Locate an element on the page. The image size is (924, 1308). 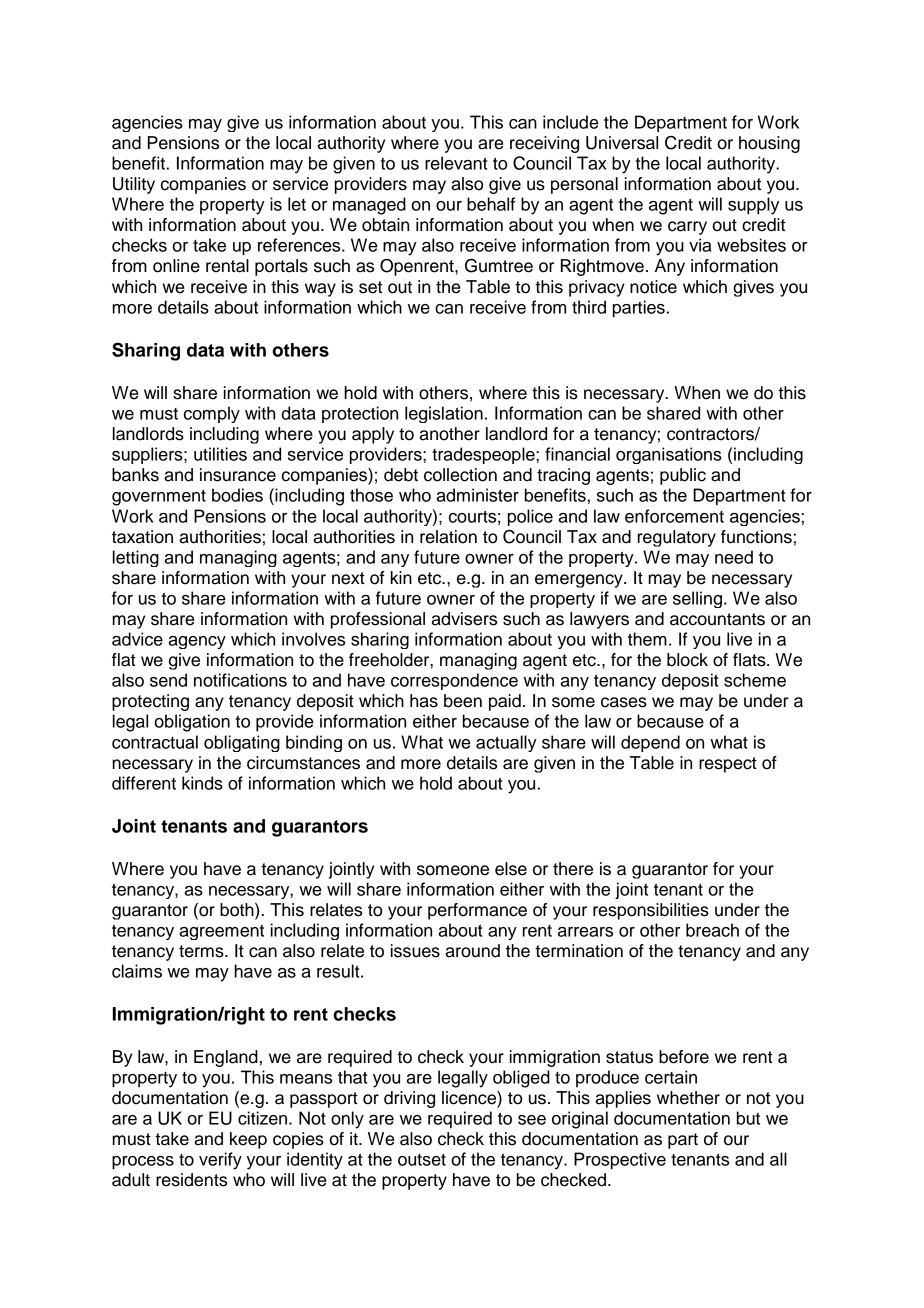
performance is located at coordinates (477, 911).
